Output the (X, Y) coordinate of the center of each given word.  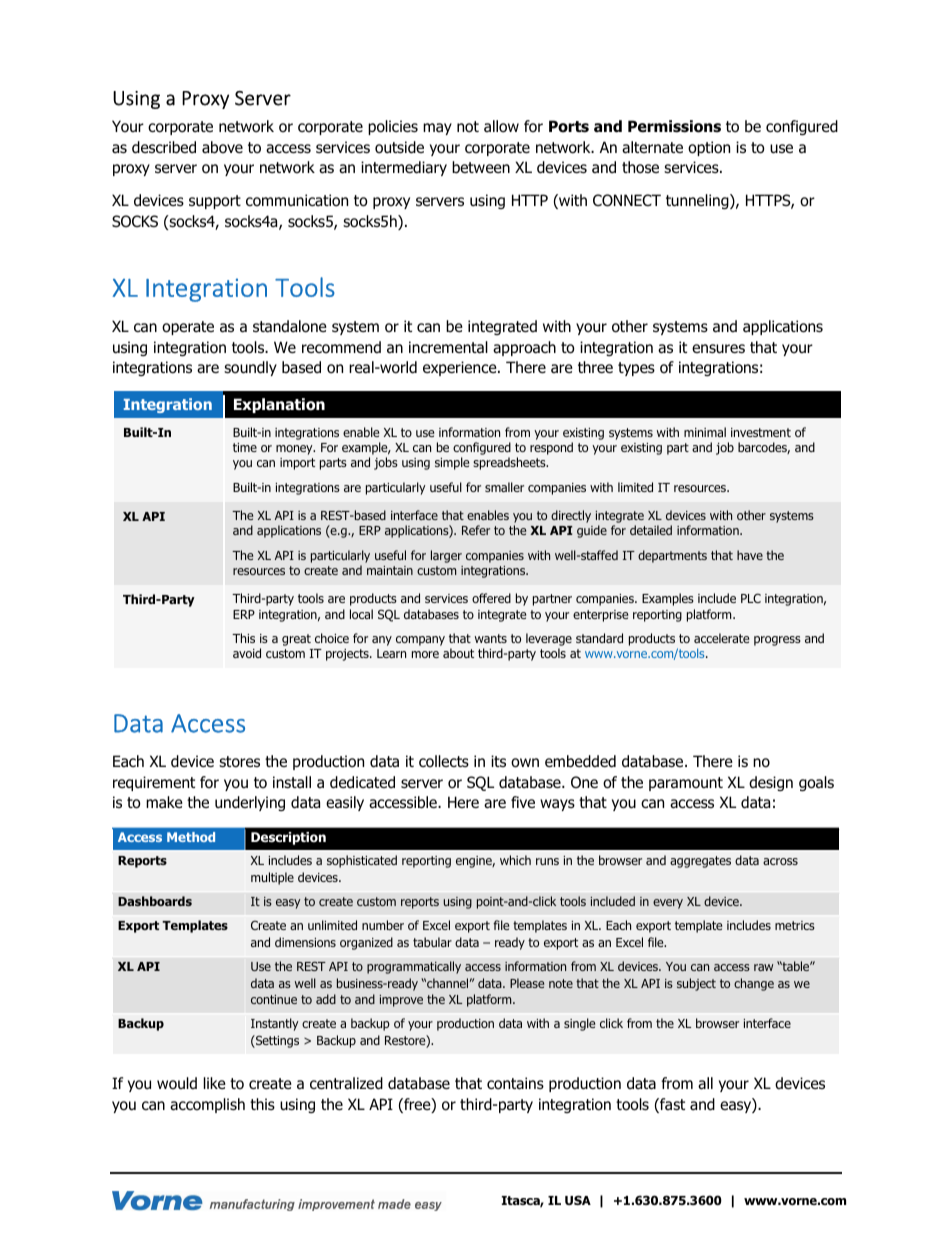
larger (446, 556)
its (498, 761)
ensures (718, 349)
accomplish (207, 1105)
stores (239, 762)
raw (763, 967)
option (709, 148)
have (750, 555)
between (481, 167)
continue (274, 999)
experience (461, 368)
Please (527, 983)
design (771, 783)
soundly (250, 368)
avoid (247, 653)
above (222, 147)
